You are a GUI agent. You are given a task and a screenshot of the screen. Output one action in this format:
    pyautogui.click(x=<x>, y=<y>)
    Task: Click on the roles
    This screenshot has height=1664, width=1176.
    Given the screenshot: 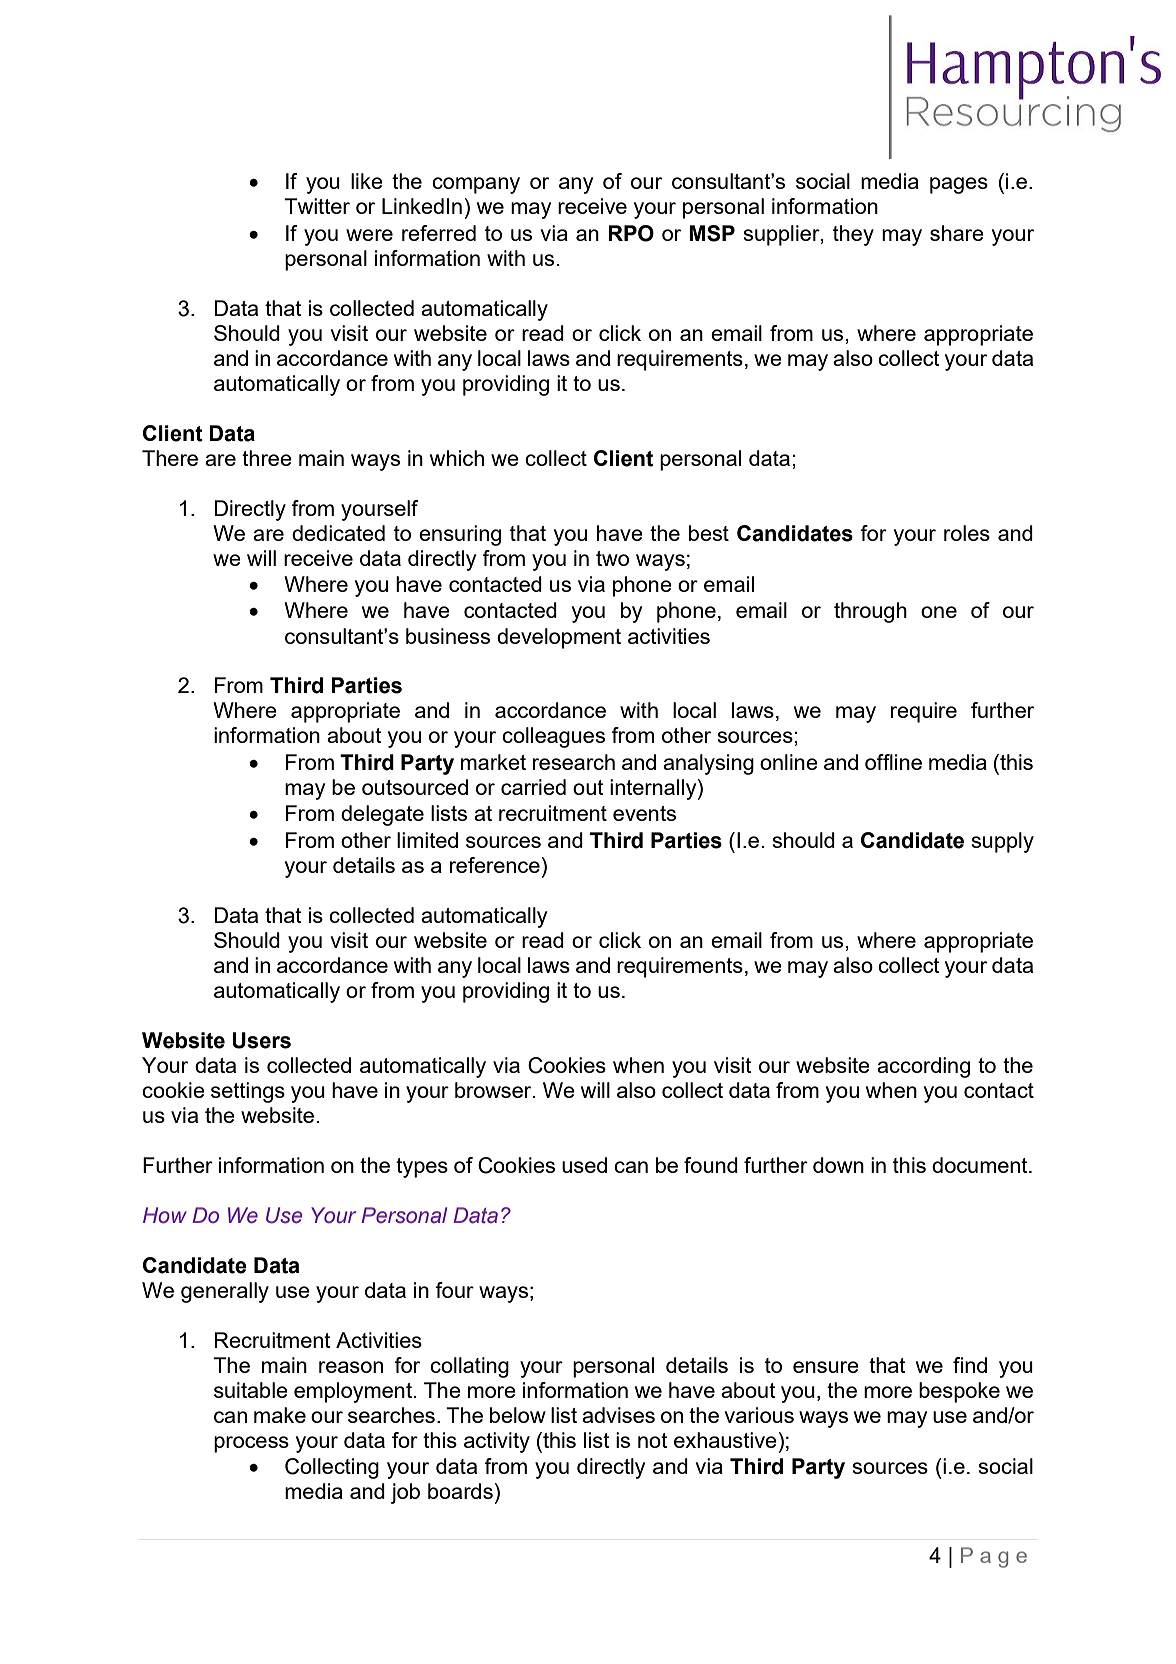 What is the action you would take?
    pyautogui.click(x=967, y=533)
